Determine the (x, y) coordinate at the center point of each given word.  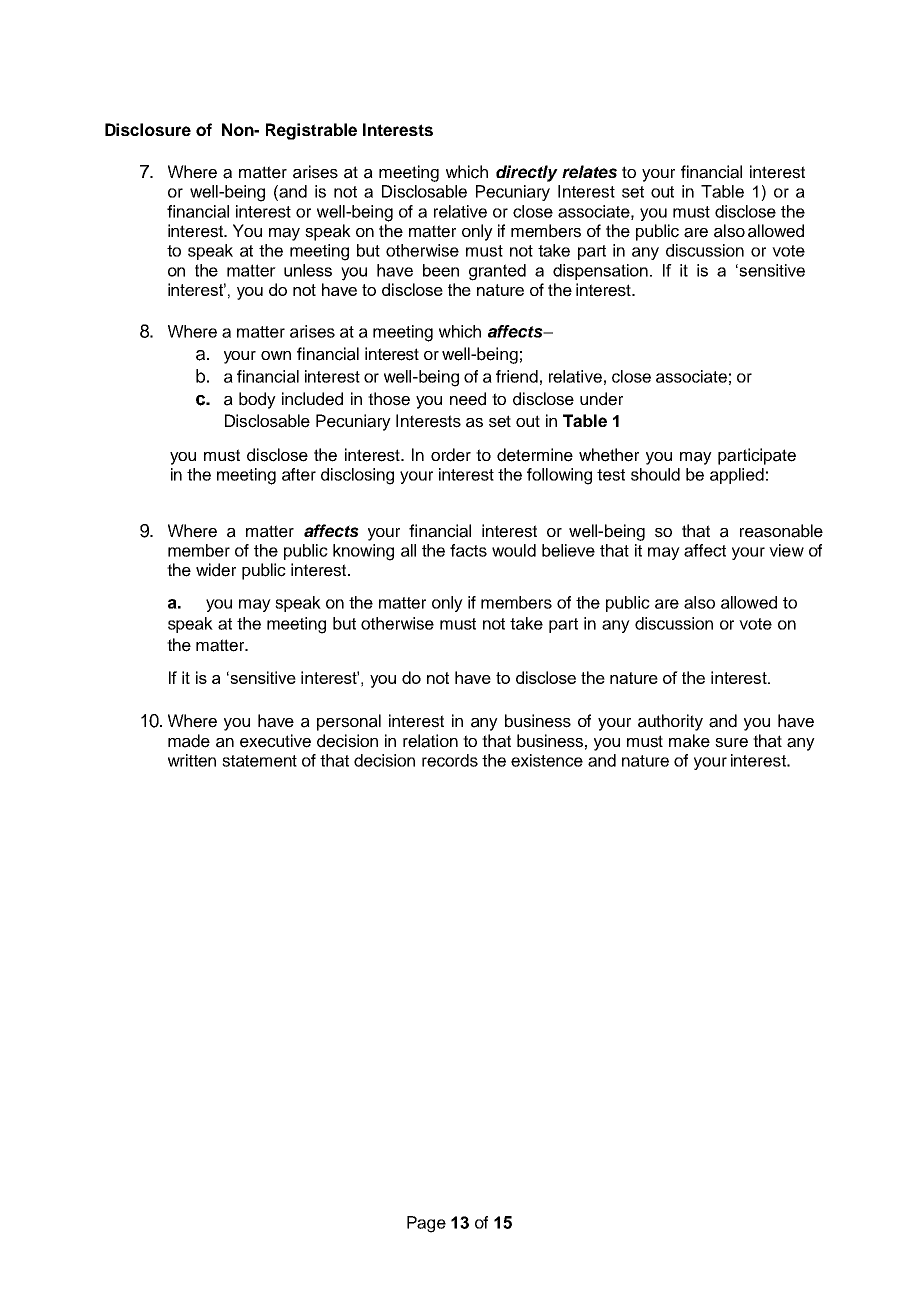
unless (308, 270)
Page (426, 1224)
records (450, 760)
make (689, 741)
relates (589, 171)
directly (527, 173)
